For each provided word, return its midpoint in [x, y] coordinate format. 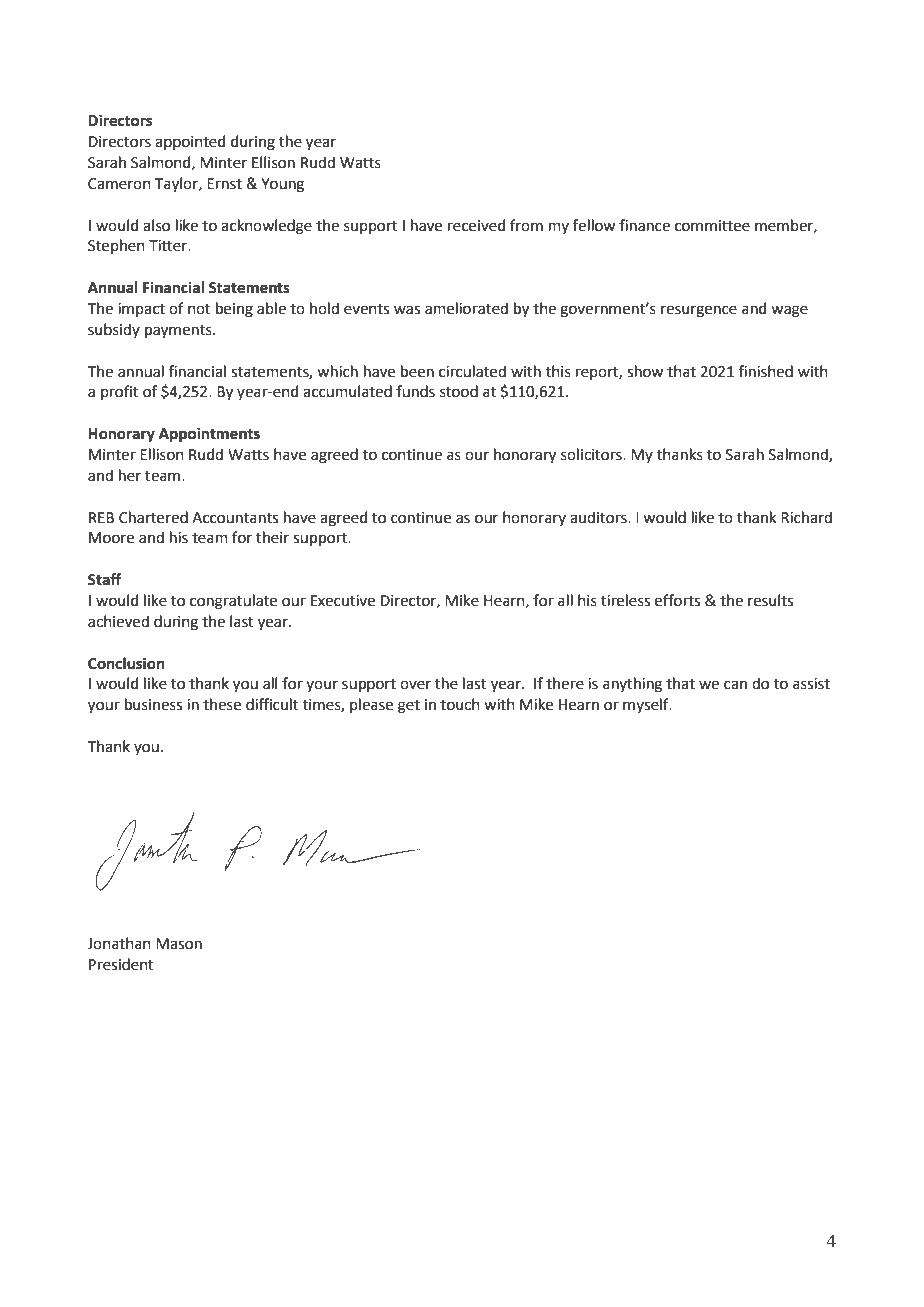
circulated [472, 371]
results [770, 600]
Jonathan [119, 943]
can [735, 685]
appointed [190, 142]
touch [460, 704]
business [153, 704]
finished [766, 371]
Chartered [153, 517]
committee [712, 226]
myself [647, 705]
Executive [343, 601]
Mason [179, 944]
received [477, 225]
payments [179, 332]
